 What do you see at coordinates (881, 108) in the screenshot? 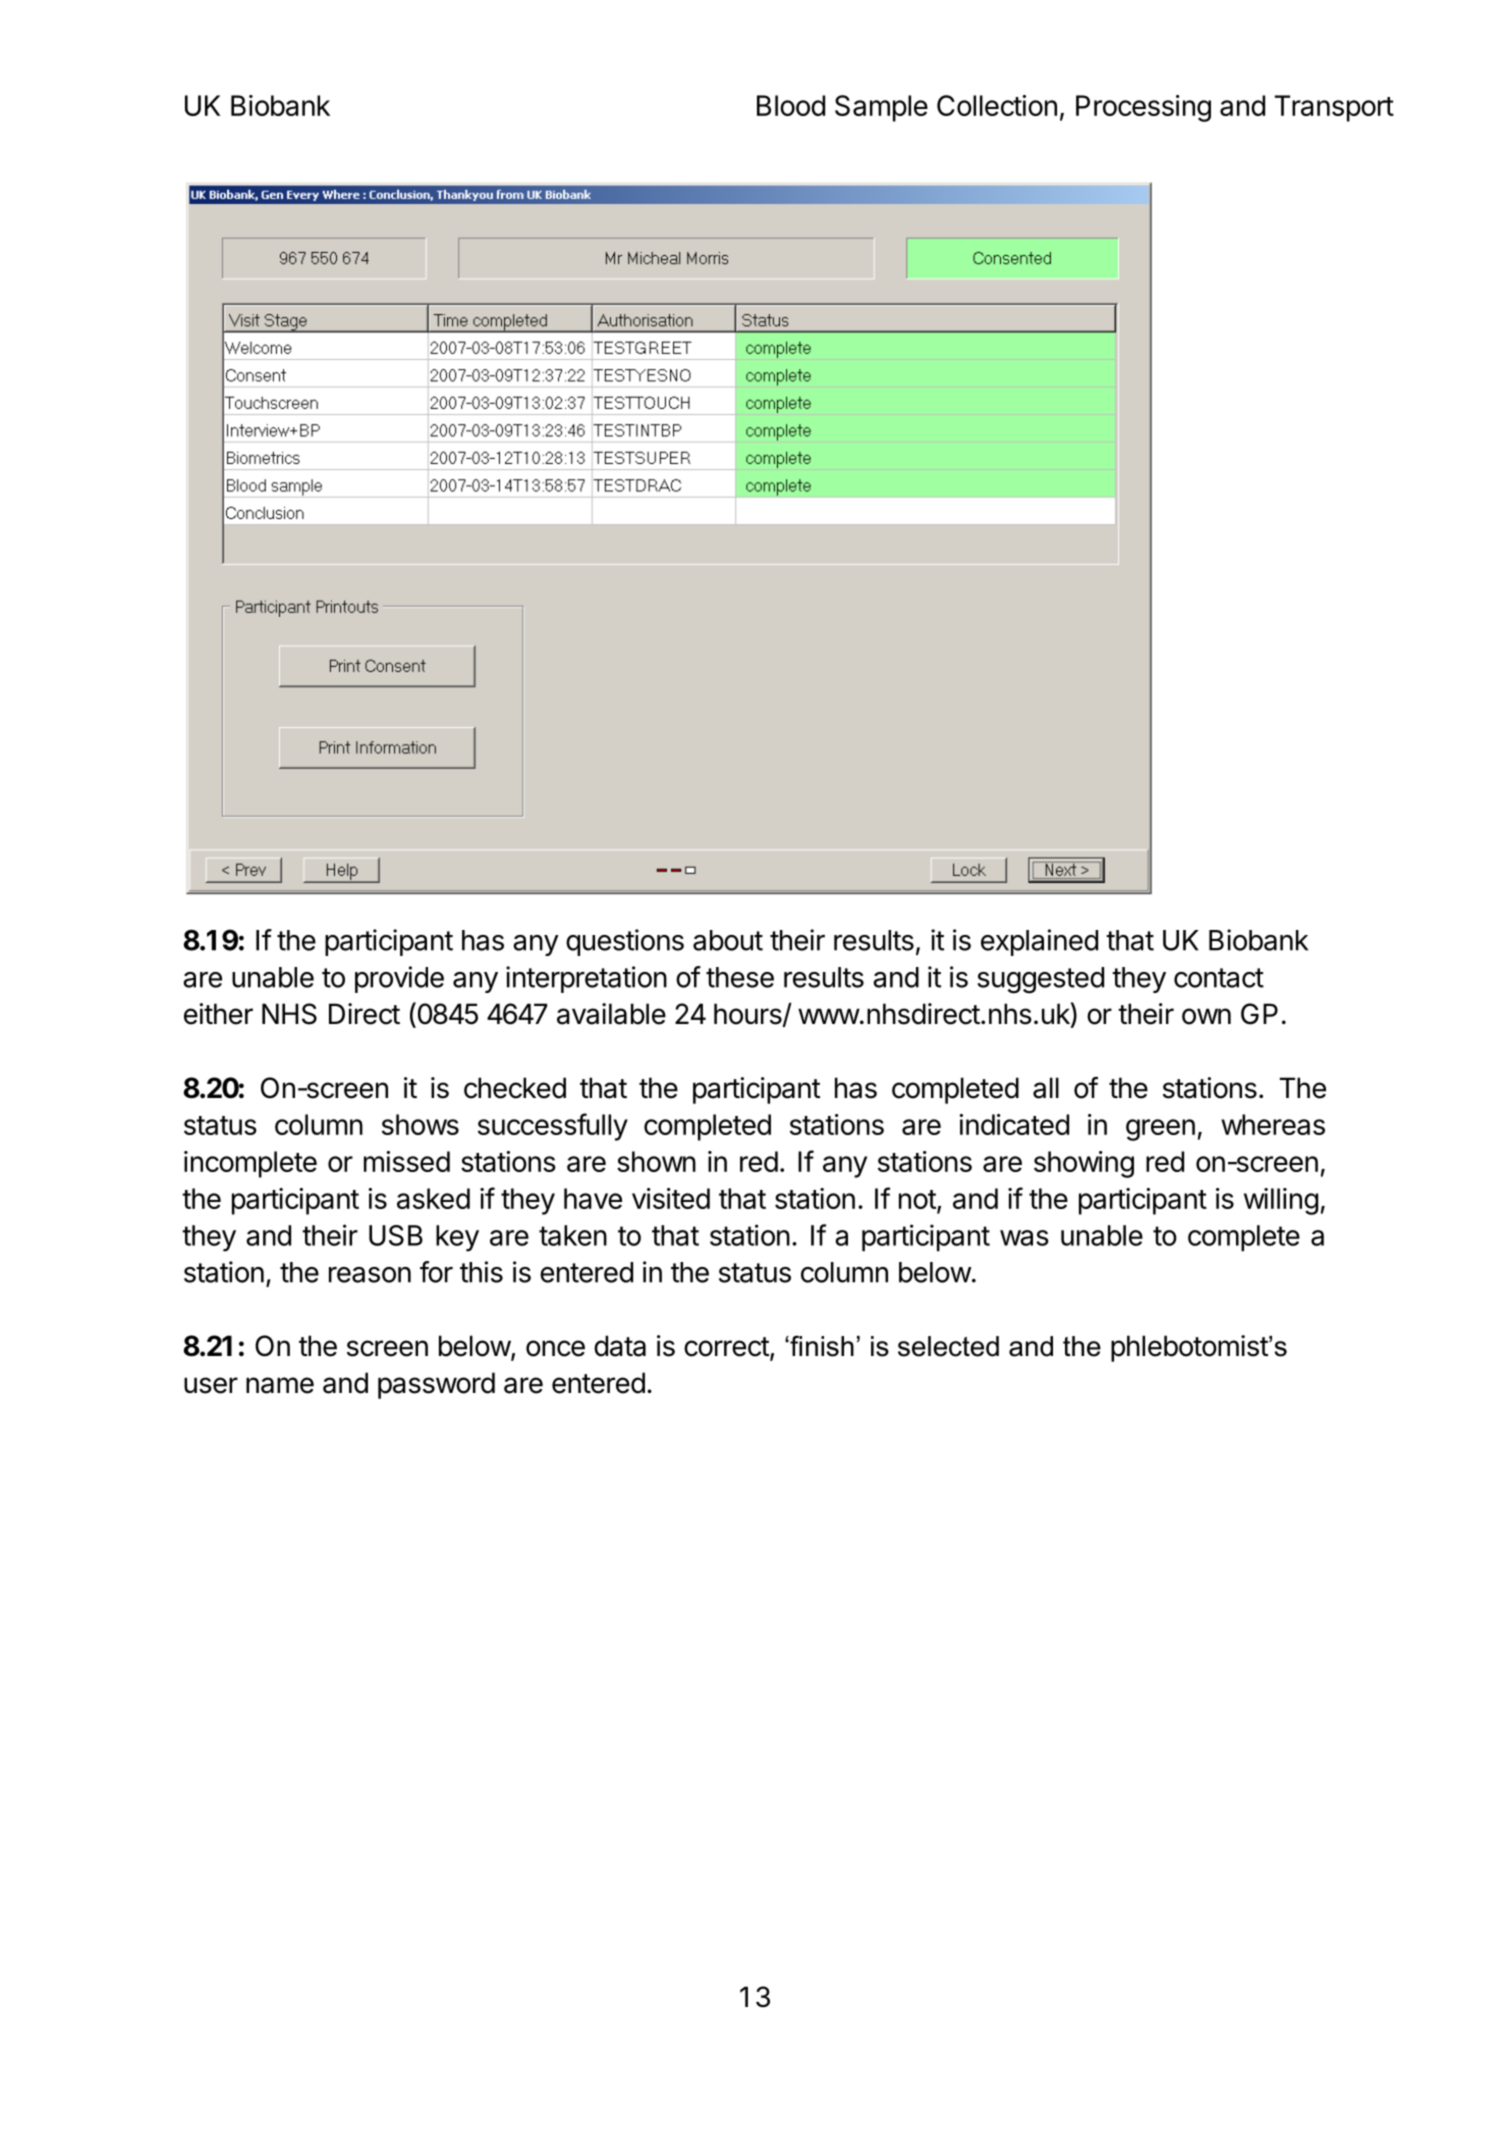
I see `Sample` at bounding box center [881, 108].
